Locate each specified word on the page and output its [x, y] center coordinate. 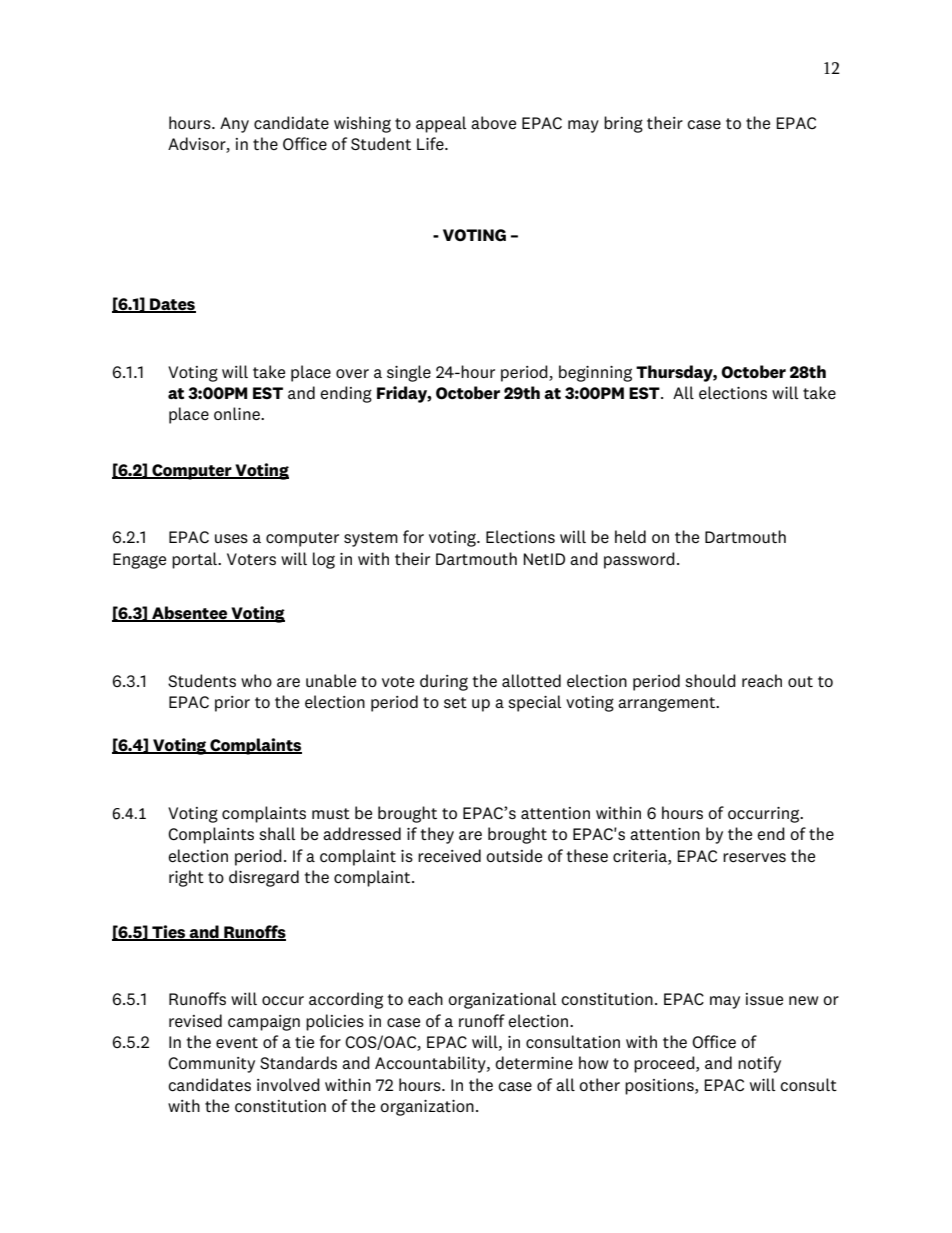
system [371, 539]
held [630, 536]
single [409, 373]
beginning [595, 373]
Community [211, 1065]
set [455, 702]
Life [431, 143]
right [186, 878]
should [710, 680]
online [238, 413]
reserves [754, 857]
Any [234, 125]
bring [623, 124]
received [449, 855]
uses [231, 538]
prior [232, 704]
